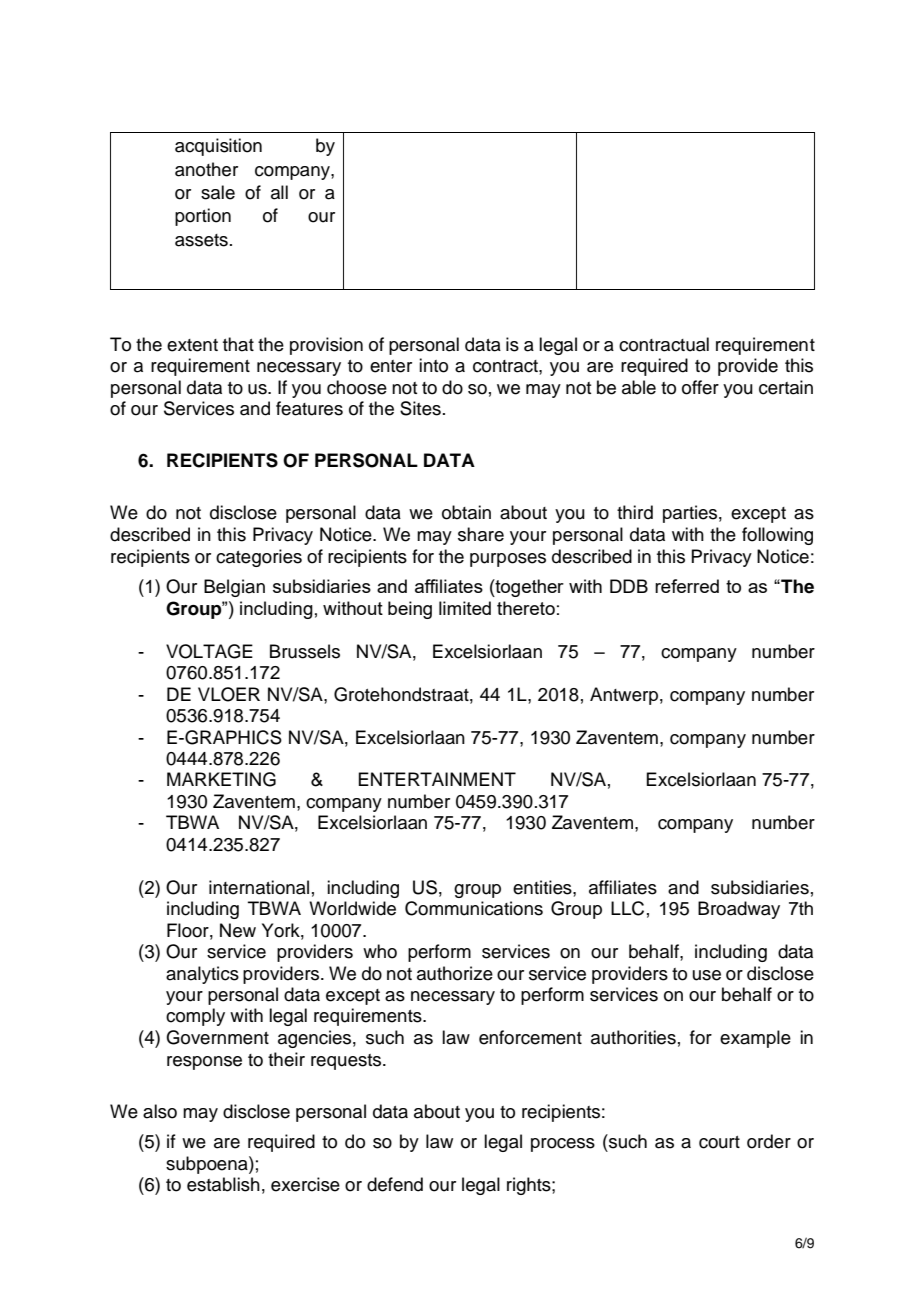  I want to click on defend, so click(395, 1184).
